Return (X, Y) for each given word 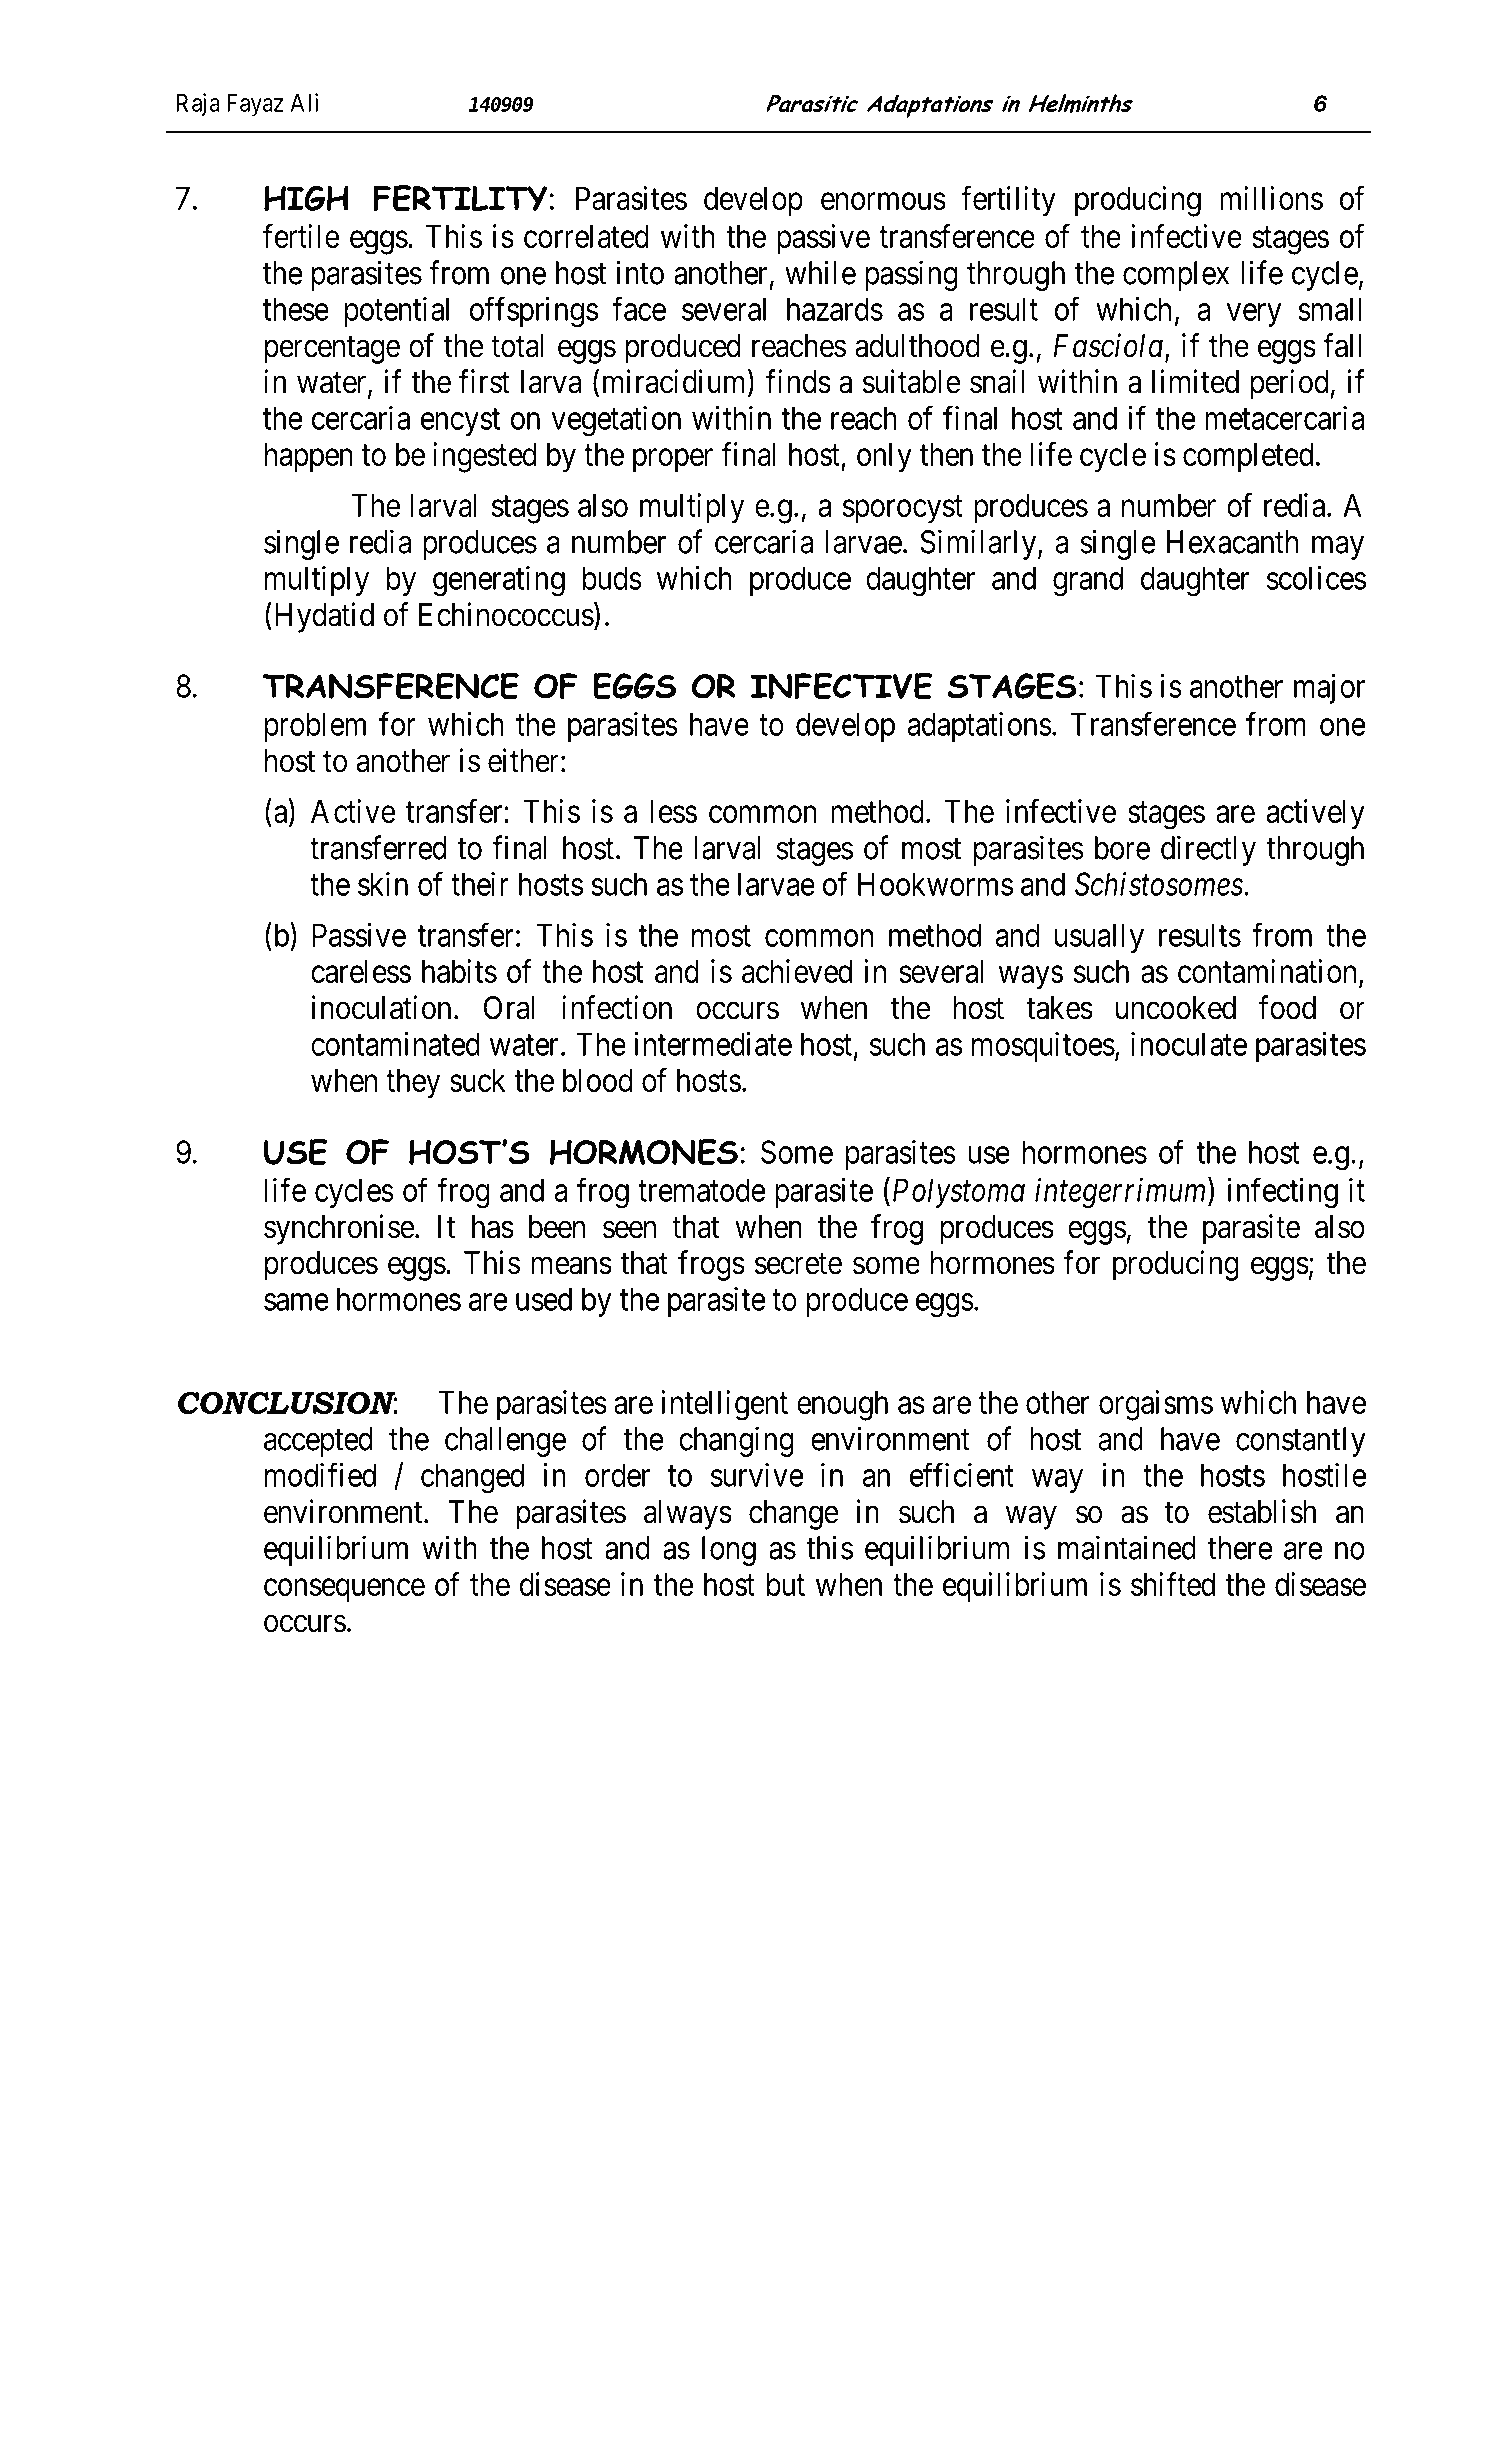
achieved (797, 971)
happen (309, 457)
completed (1248, 457)
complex (1176, 276)
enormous (883, 201)
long (729, 1551)
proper (673, 460)
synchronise (339, 1229)
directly (1208, 850)
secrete (798, 1264)
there (1240, 1548)
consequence (344, 1590)
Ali (304, 102)
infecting (1283, 1192)
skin (383, 884)
